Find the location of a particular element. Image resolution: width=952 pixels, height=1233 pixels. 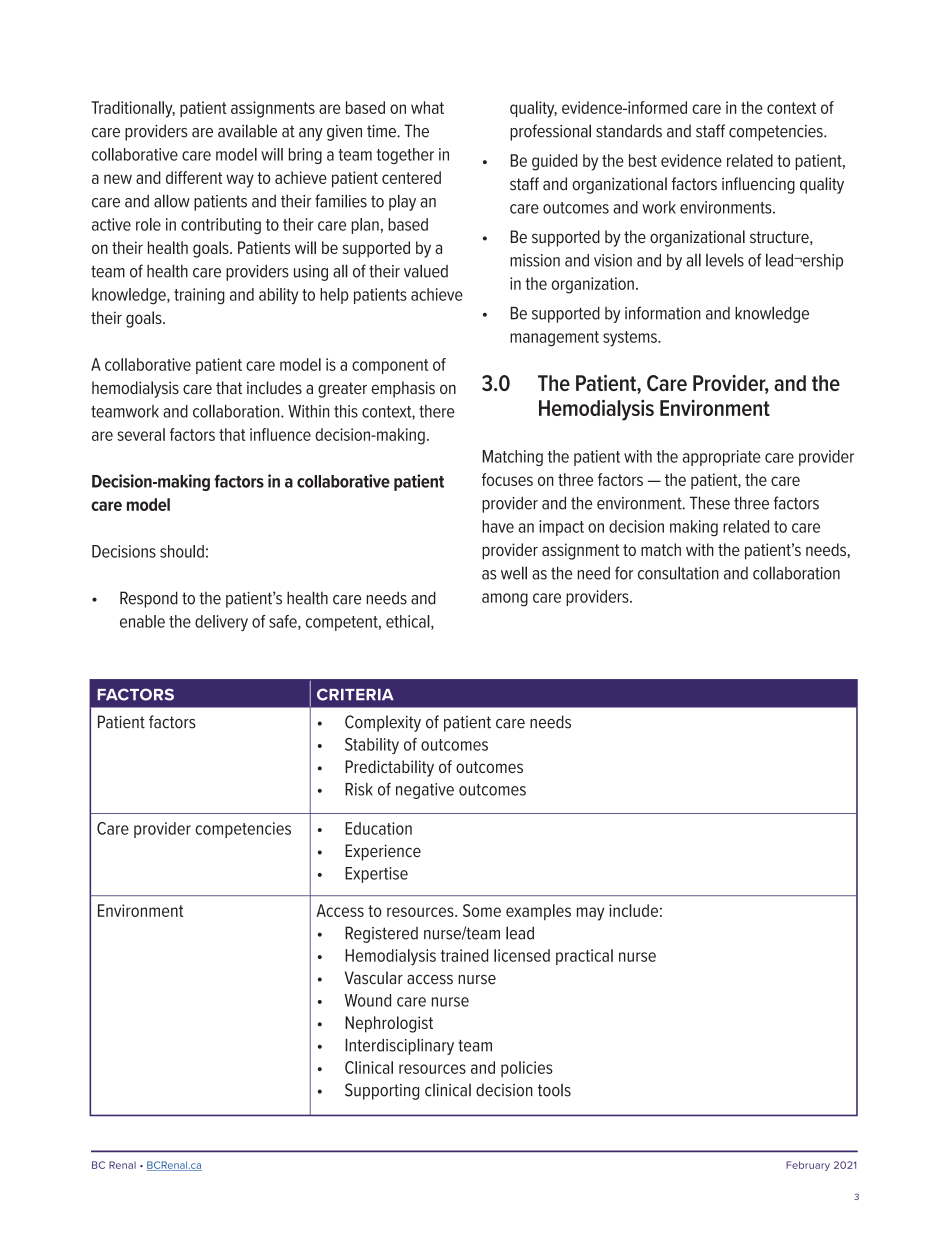

delivery is located at coordinates (221, 623).
